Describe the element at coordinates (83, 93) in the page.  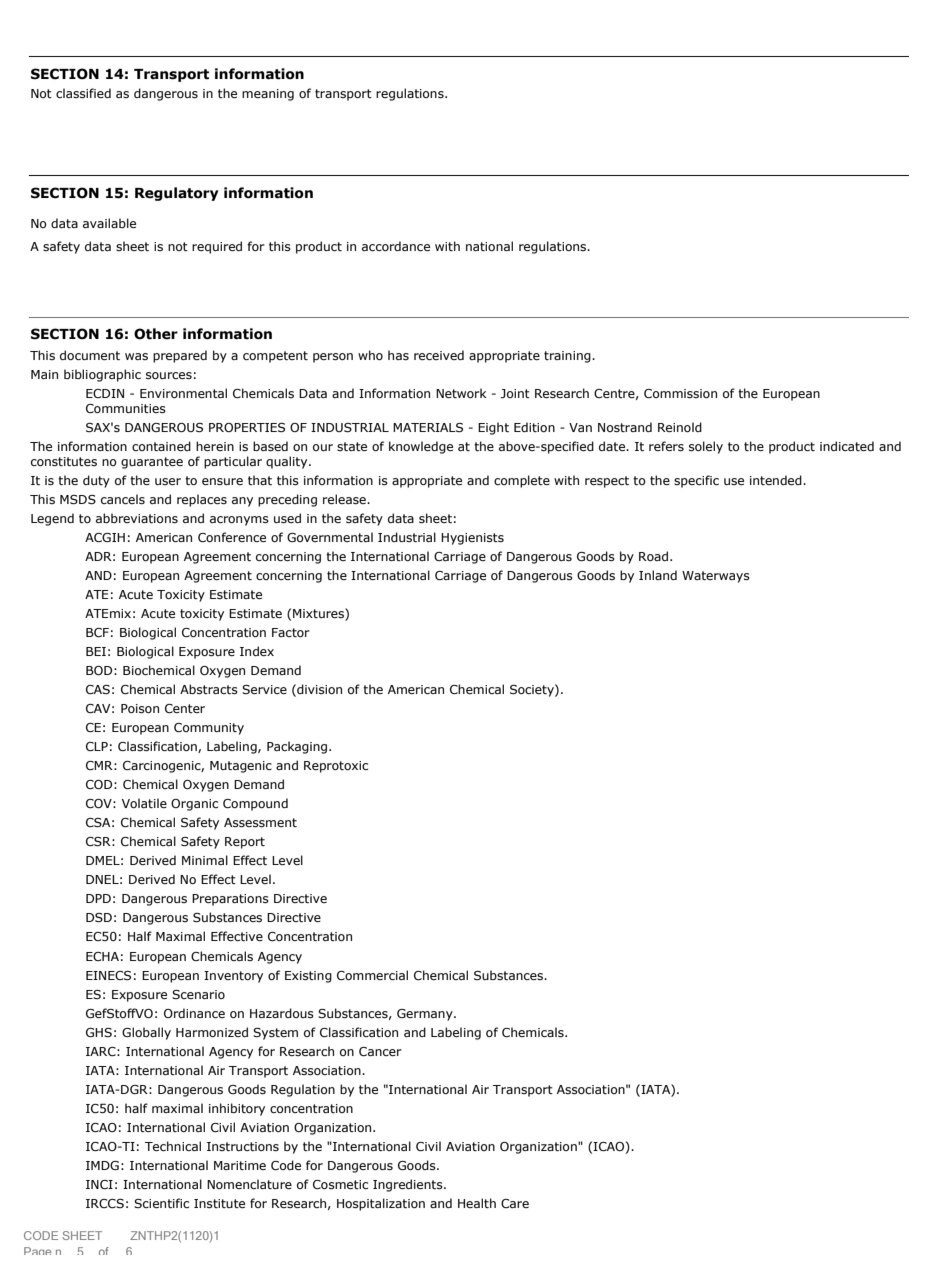
I see `classified` at that location.
